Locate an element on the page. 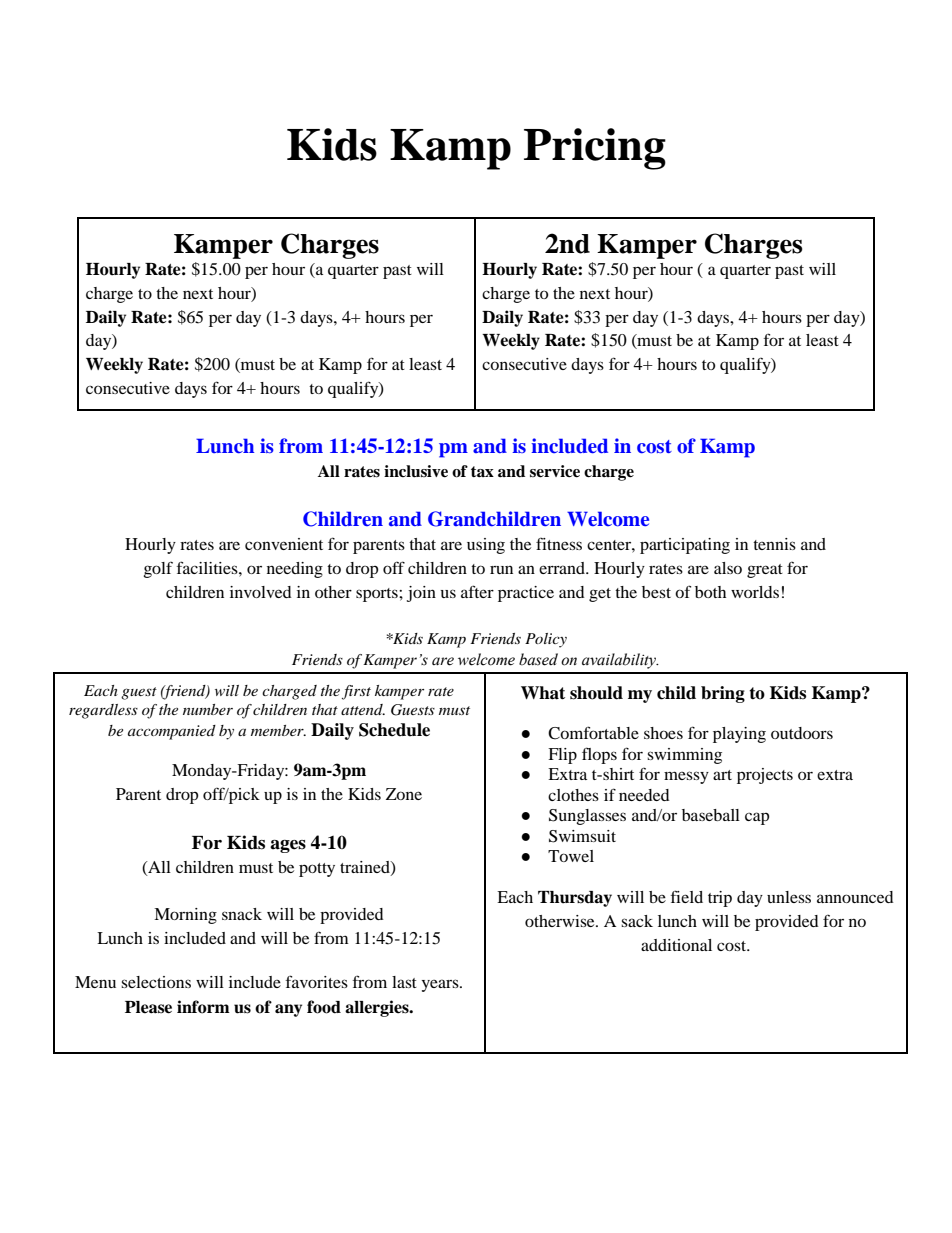 This page has width=952, height=1233. tax is located at coordinates (482, 471).
